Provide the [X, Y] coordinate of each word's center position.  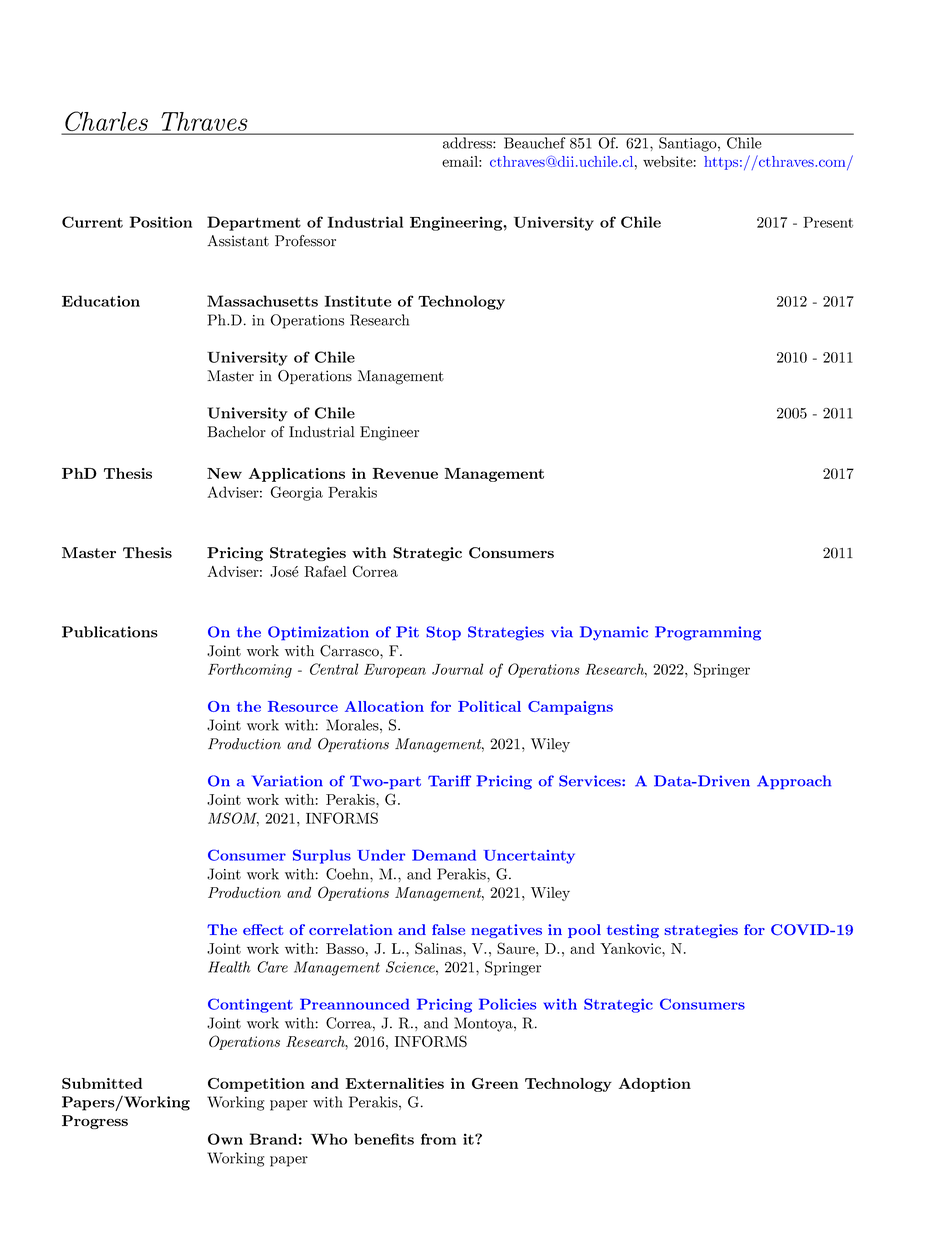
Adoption [655, 1085]
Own [225, 1139]
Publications [110, 632]
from [438, 1139]
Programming [708, 633]
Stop [443, 633]
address [468, 143]
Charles [106, 122]
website [668, 161]
